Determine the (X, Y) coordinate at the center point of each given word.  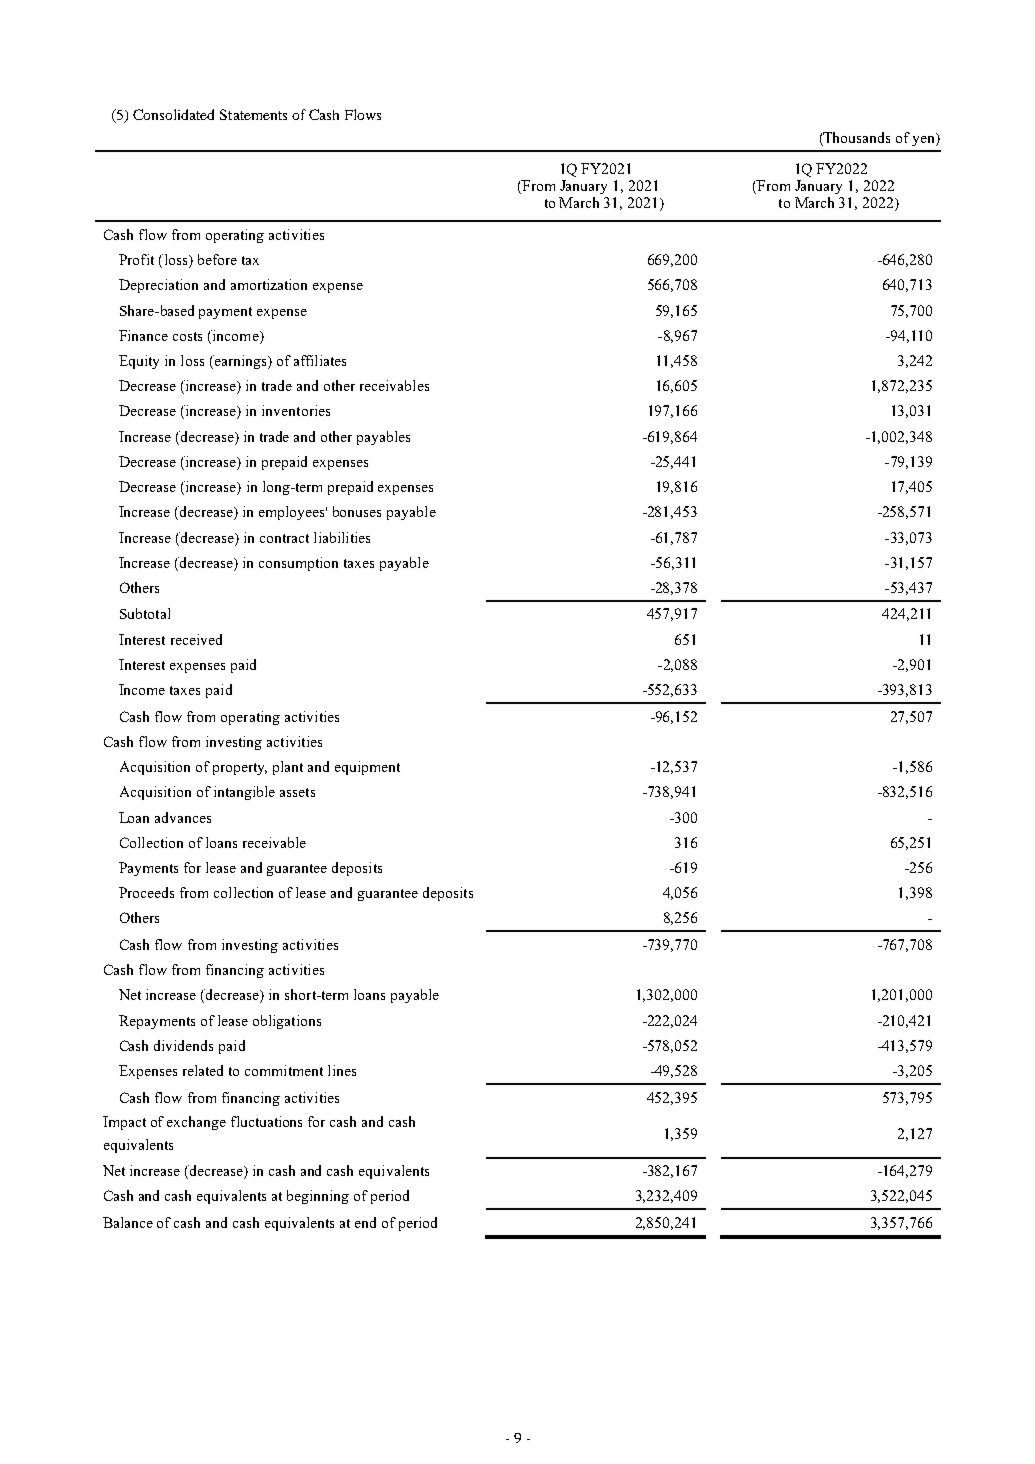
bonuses (357, 511)
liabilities (342, 537)
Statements (253, 114)
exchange (196, 1123)
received (196, 639)
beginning (318, 1197)
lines (342, 1070)
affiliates (320, 360)
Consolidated (173, 114)
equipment (367, 768)
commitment (284, 1070)
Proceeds (146, 892)
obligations (287, 1022)
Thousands (856, 139)
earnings (240, 362)
